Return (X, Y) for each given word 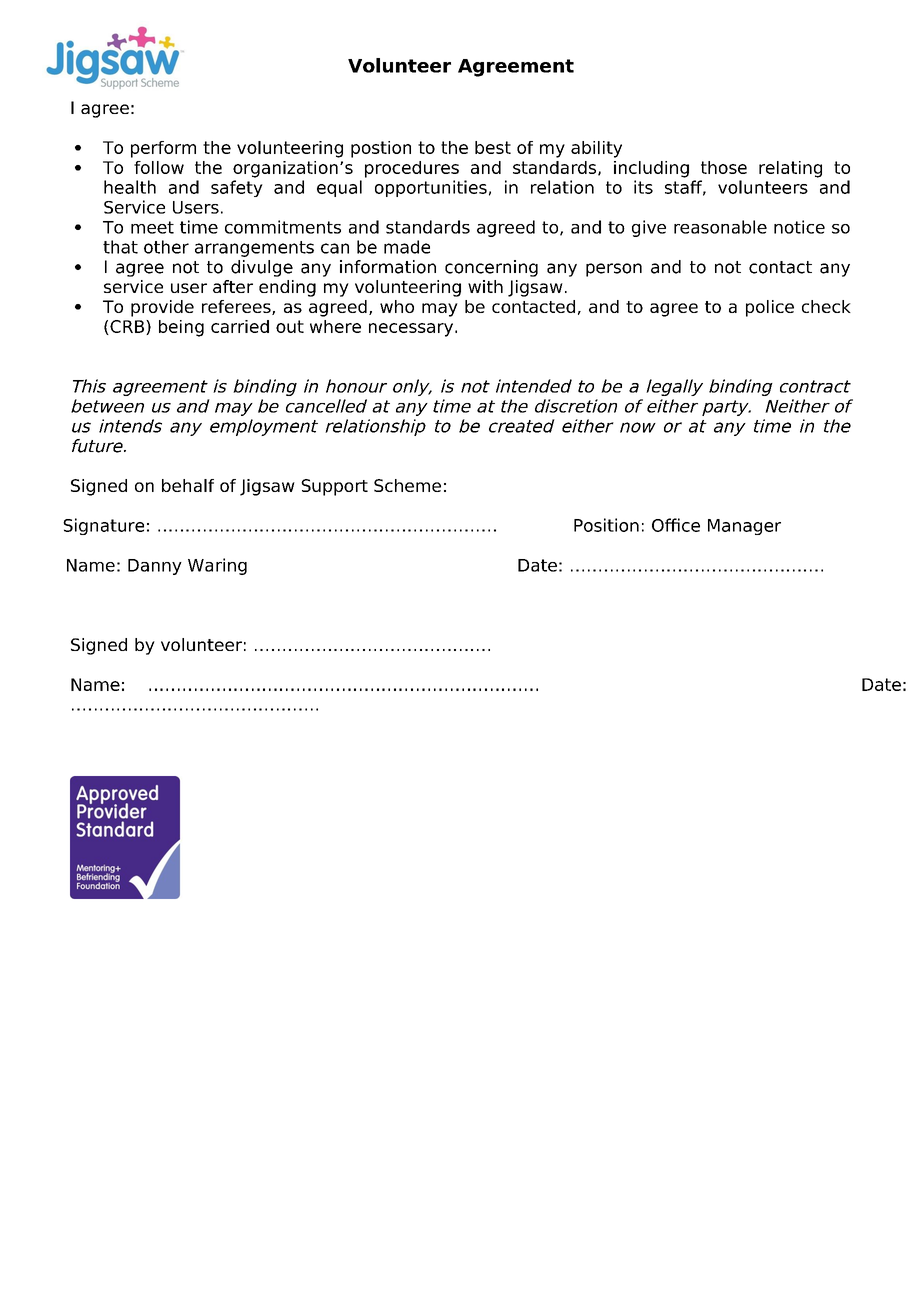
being (181, 328)
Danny (155, 567)
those (724, 167)
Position (606, 525)
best (493, 147)
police (770, 308)
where (335, 326)
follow (159, 167)
